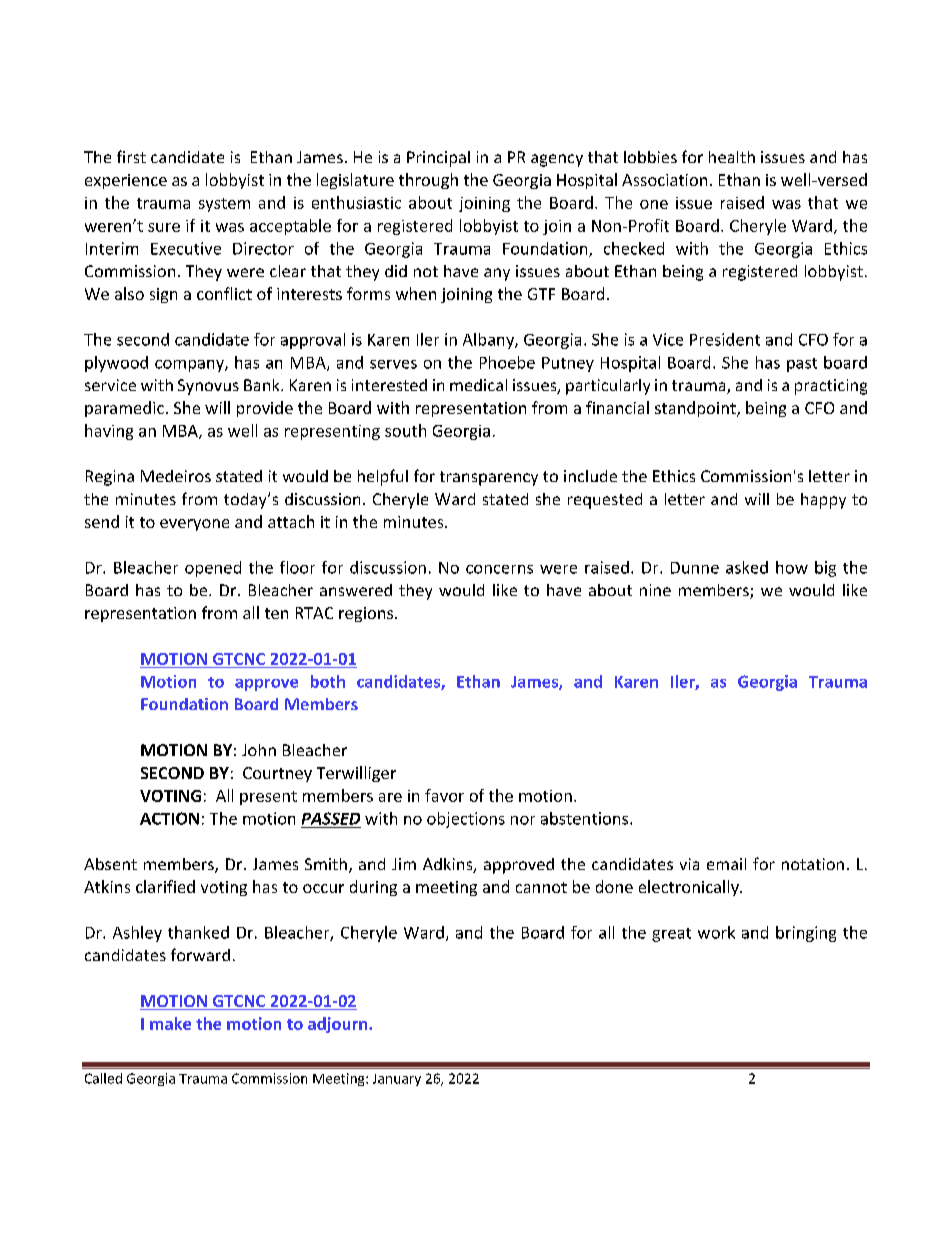 The height and width of the image is (1233, 952). Describe the element at coordinates (732, 157) in the image. I see `health` at that location.
